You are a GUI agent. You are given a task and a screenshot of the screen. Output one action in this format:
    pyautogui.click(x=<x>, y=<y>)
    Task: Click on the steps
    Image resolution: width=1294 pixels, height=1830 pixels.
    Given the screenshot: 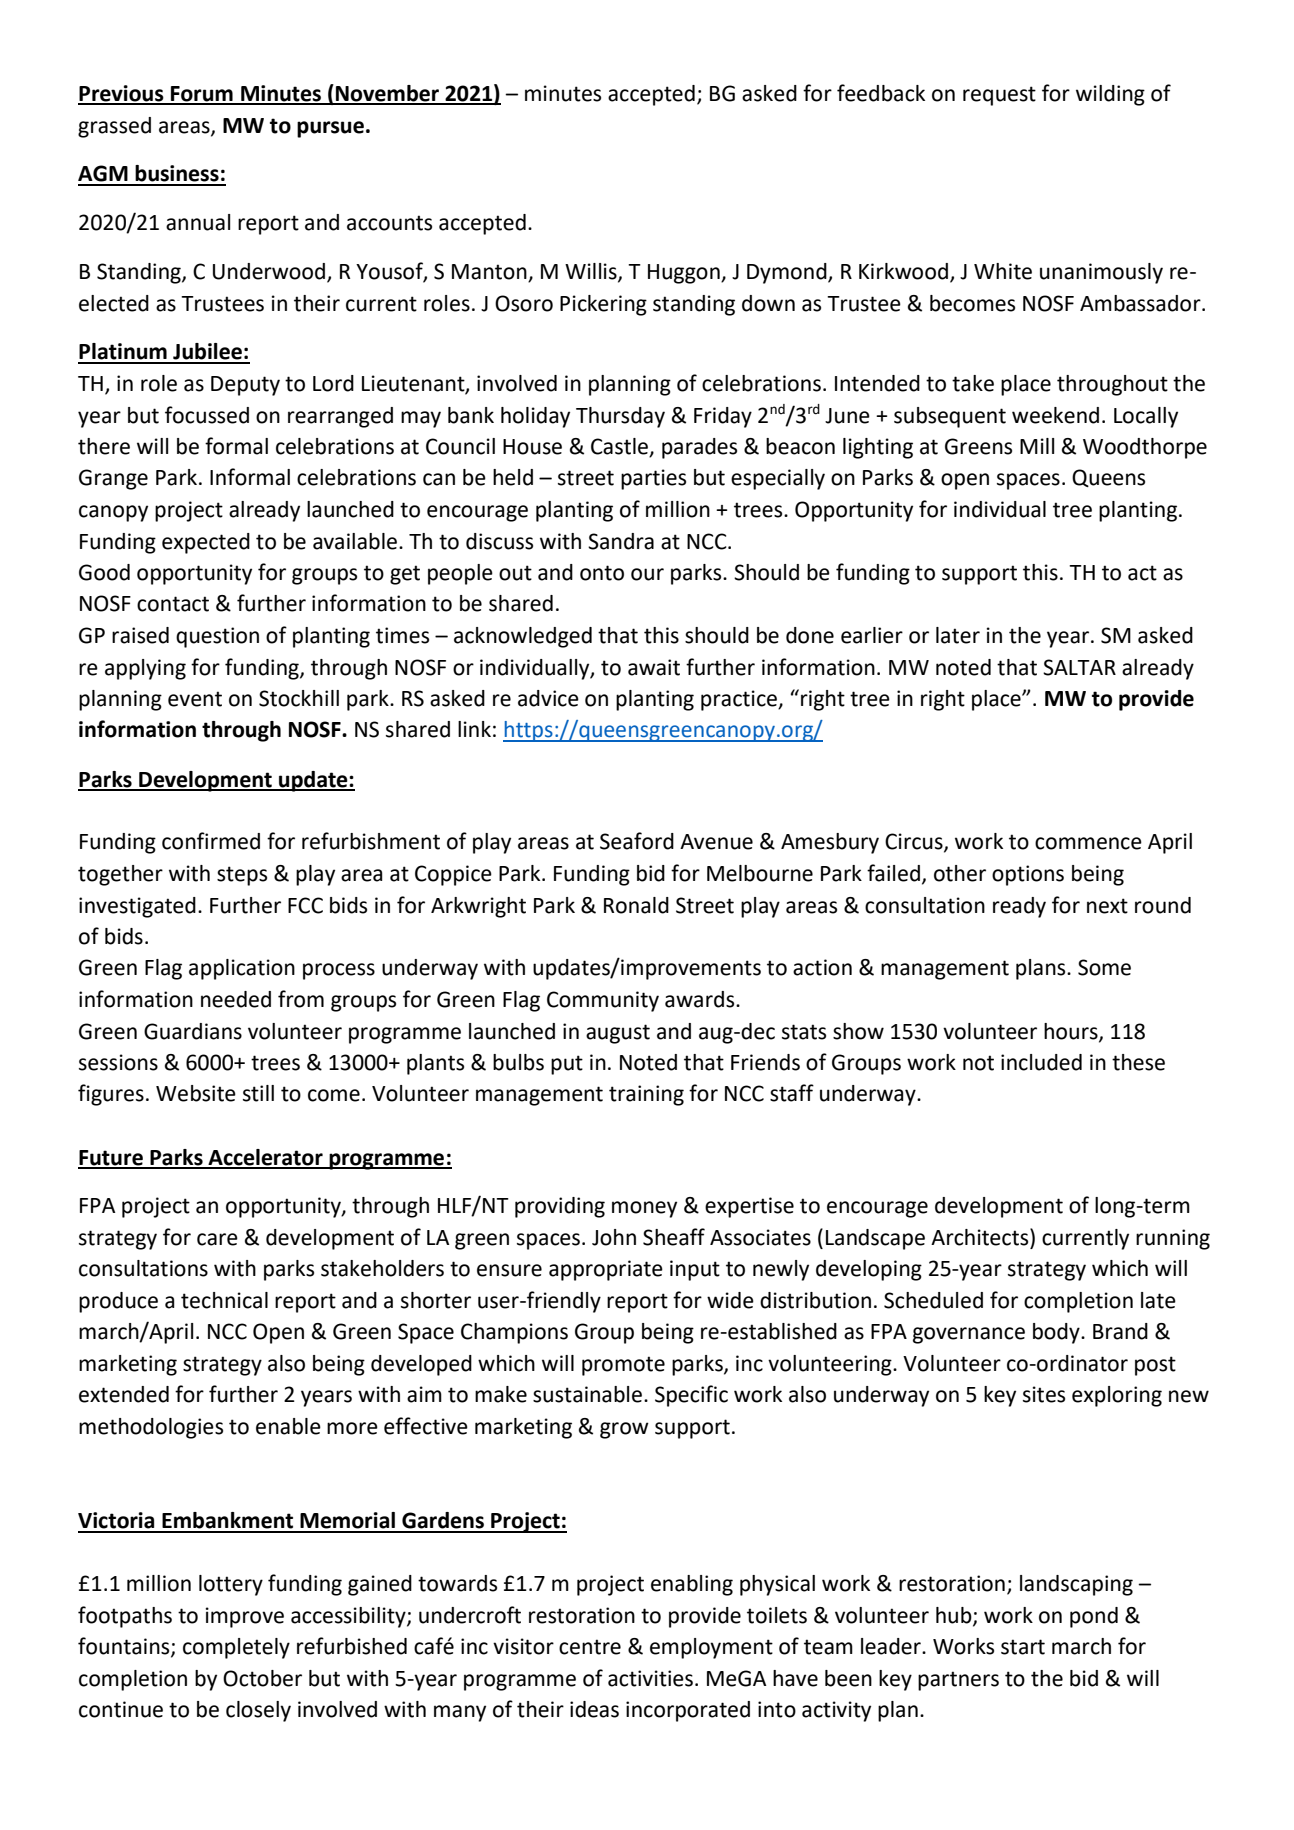 What is the action you would take?
    pyautogui.click(x=242, y=876)
